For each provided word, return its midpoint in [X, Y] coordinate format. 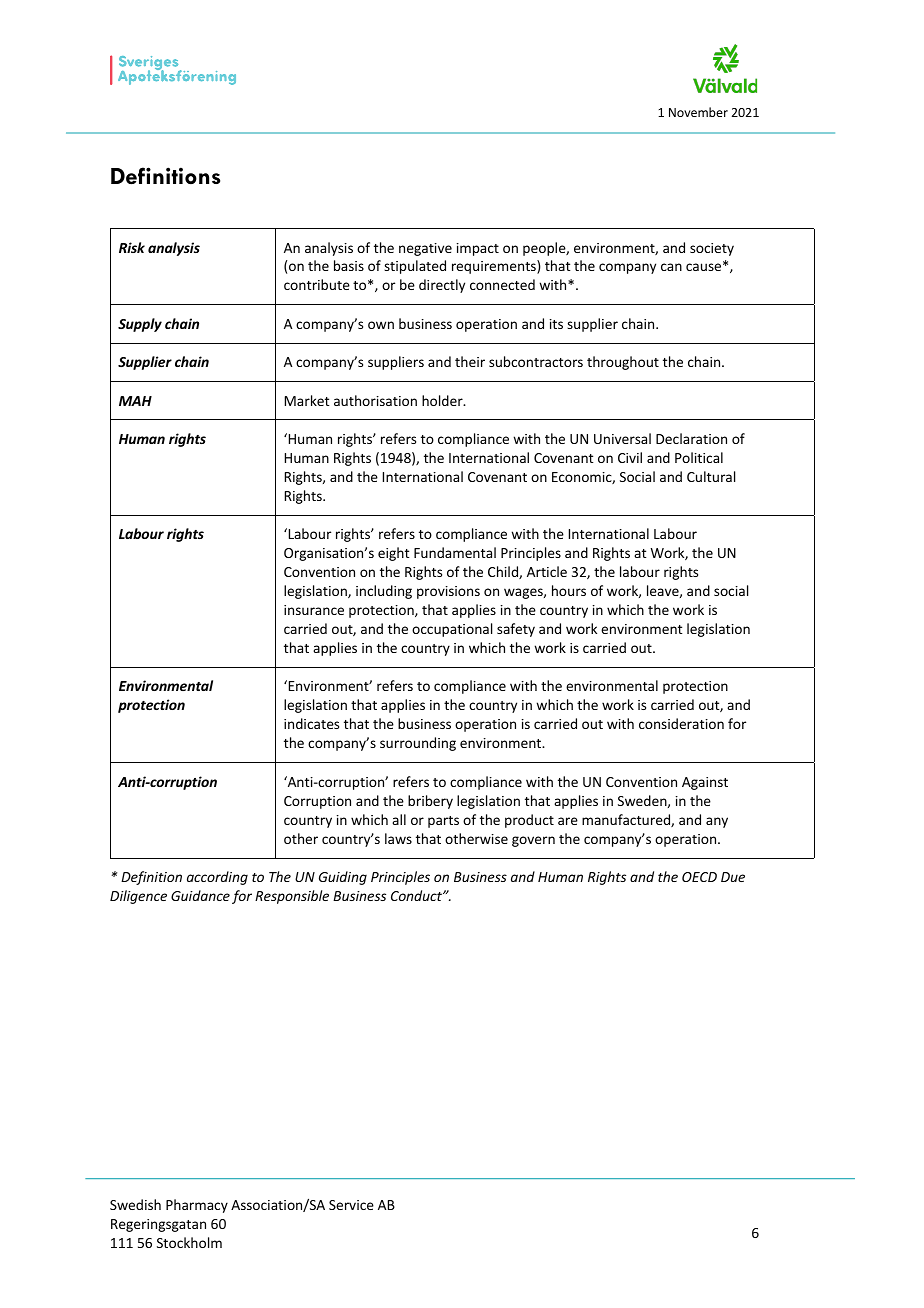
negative [425, 249]
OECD [699, 877]
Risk [132, 247]
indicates [311, 723]
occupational [452, 630]
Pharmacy [197, 1206]
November [698, 112]
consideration [681, 723]
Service [351, 1205]
